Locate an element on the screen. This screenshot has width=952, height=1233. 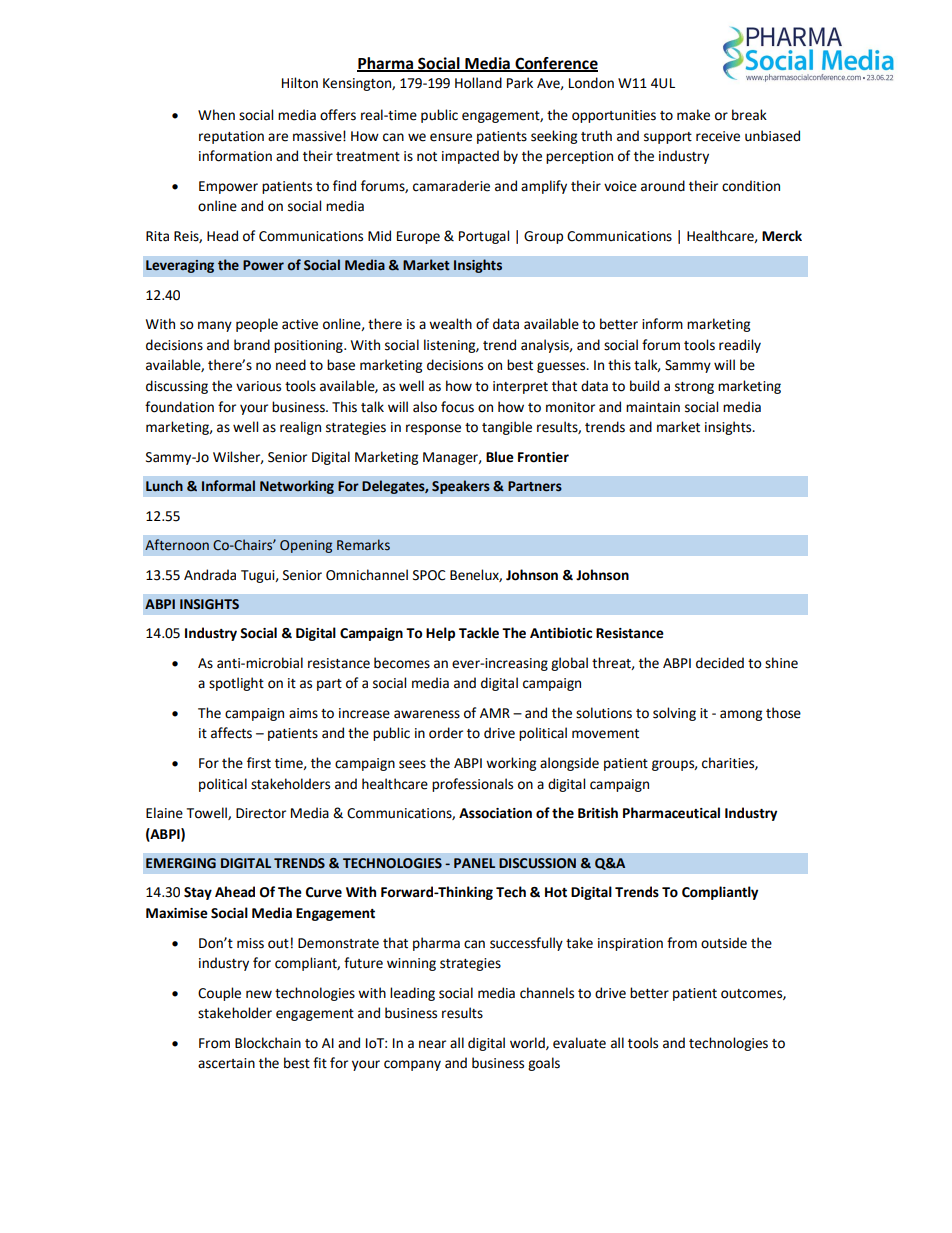
Afternoon is located at coordinates (177, 545).
